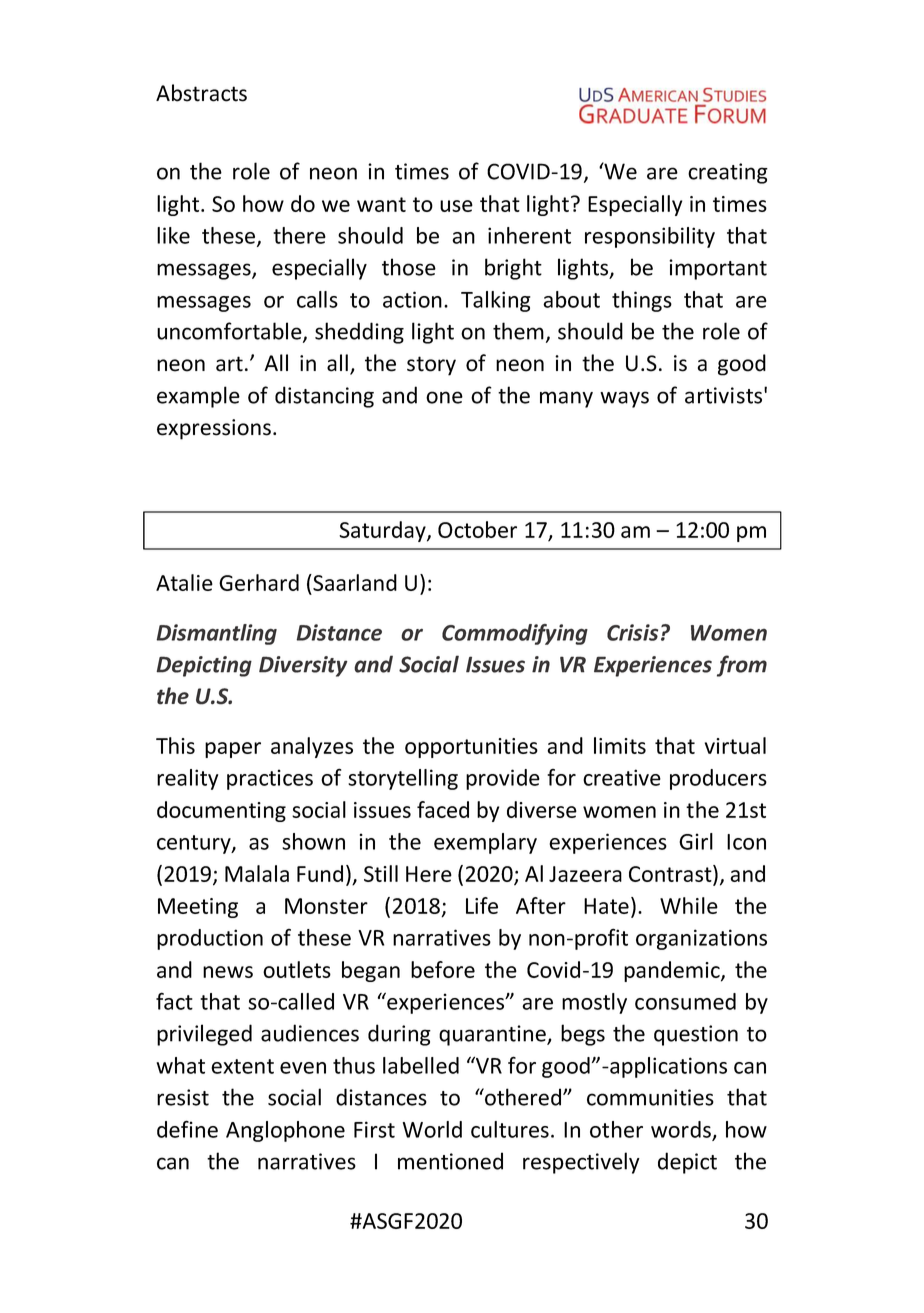  Describe the element at coordinates (216, 634) in the image. I see `Dismantling` at that location.
